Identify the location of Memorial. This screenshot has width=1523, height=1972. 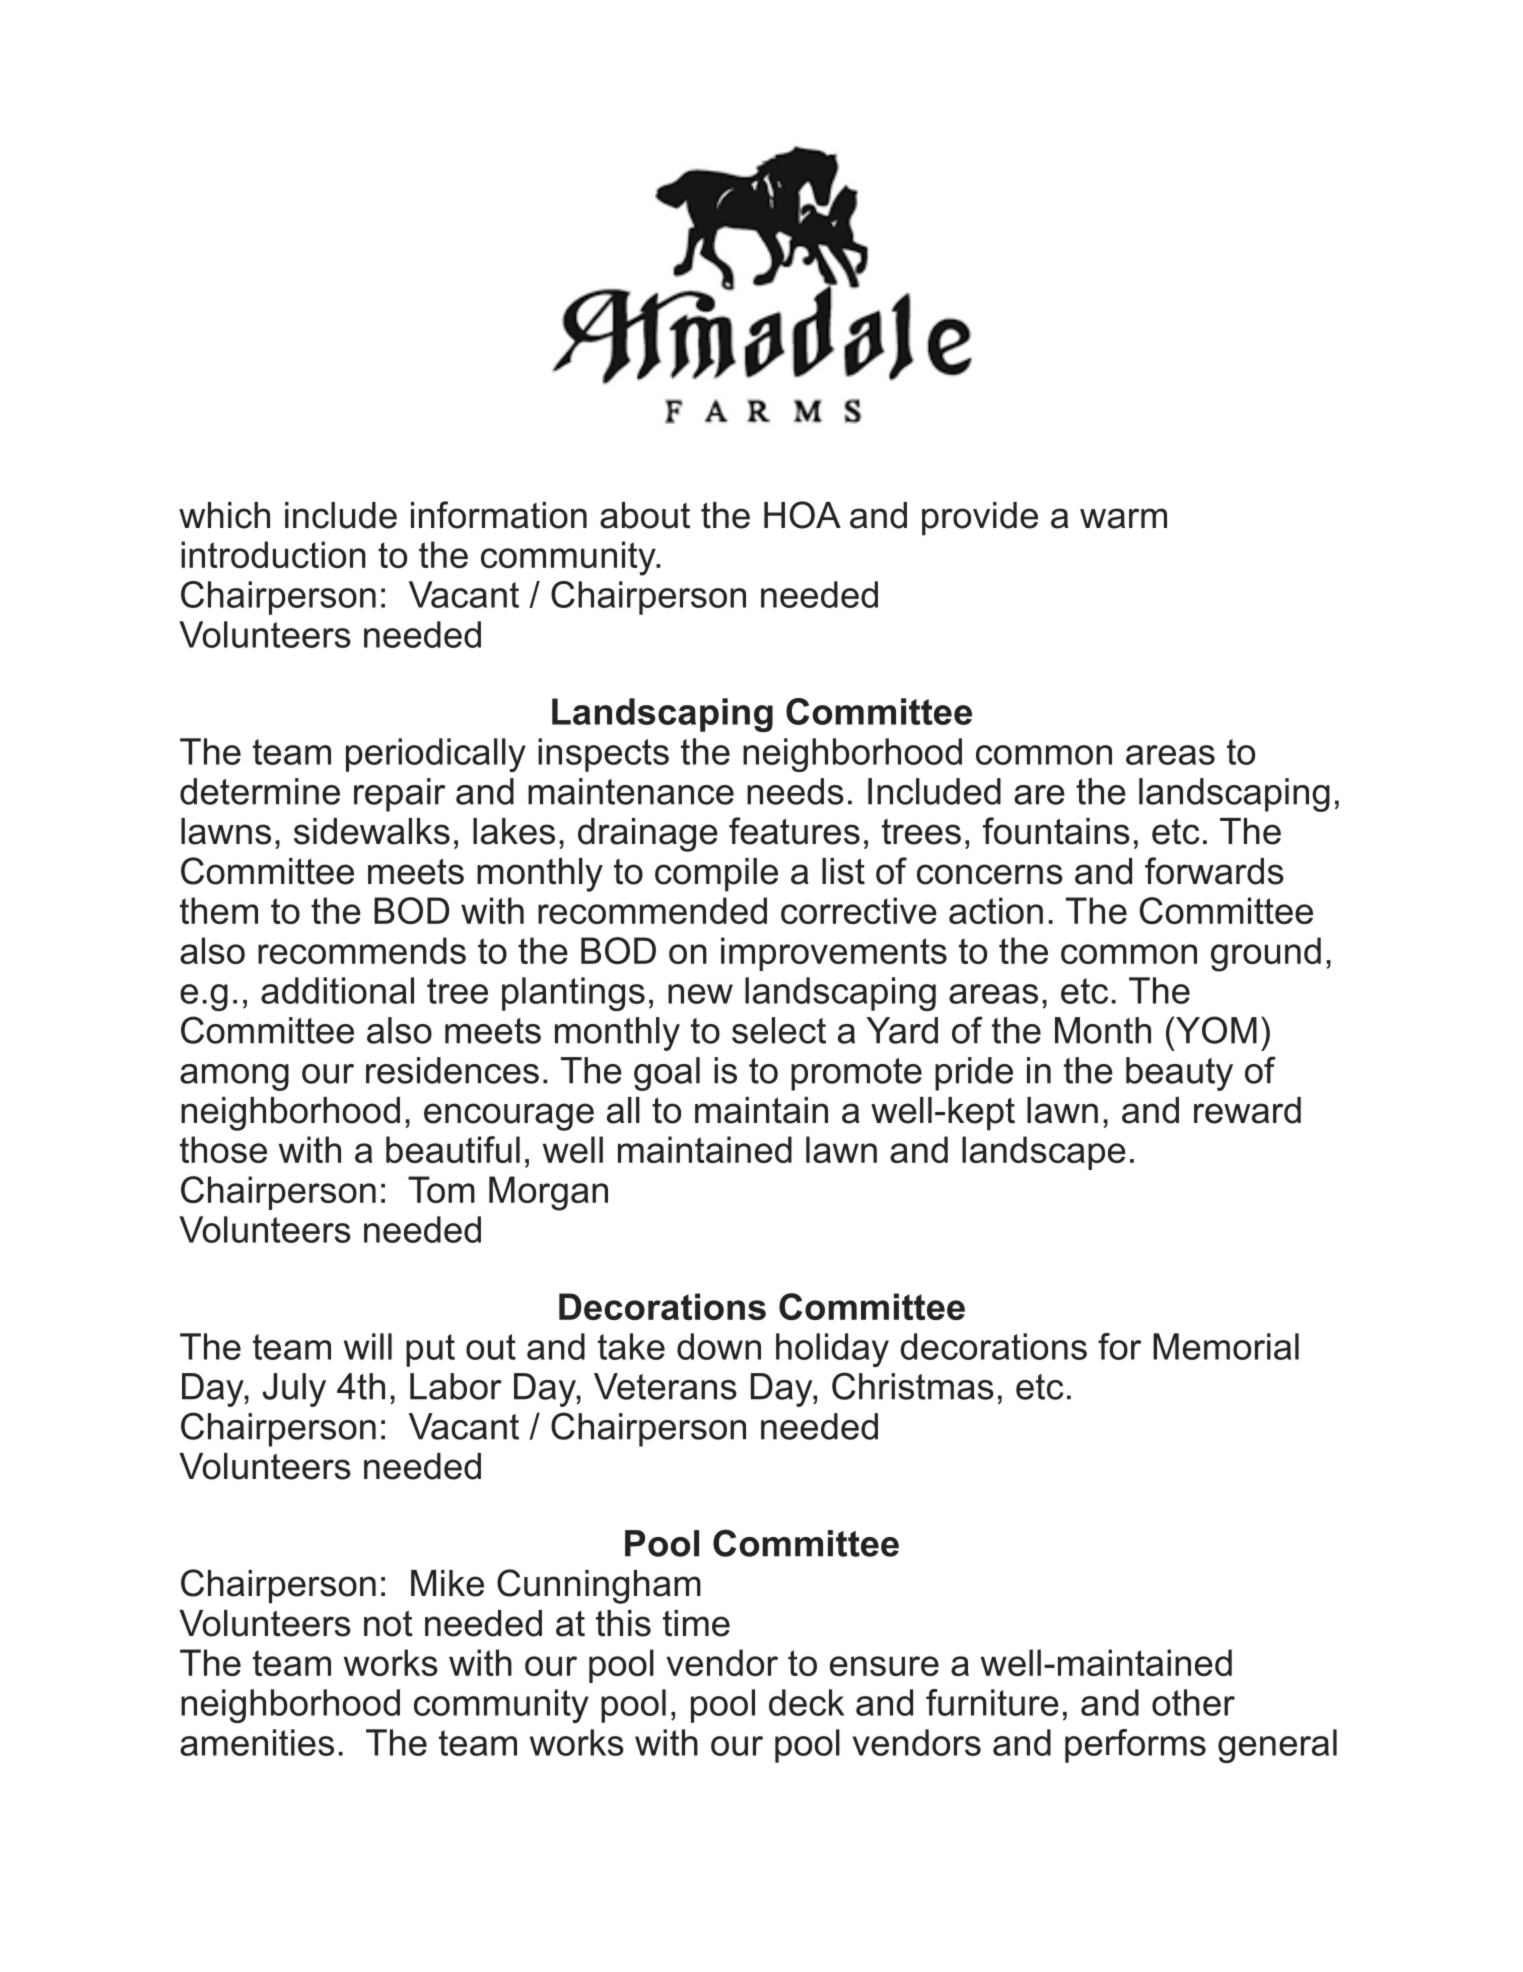
(1226, 1346).
